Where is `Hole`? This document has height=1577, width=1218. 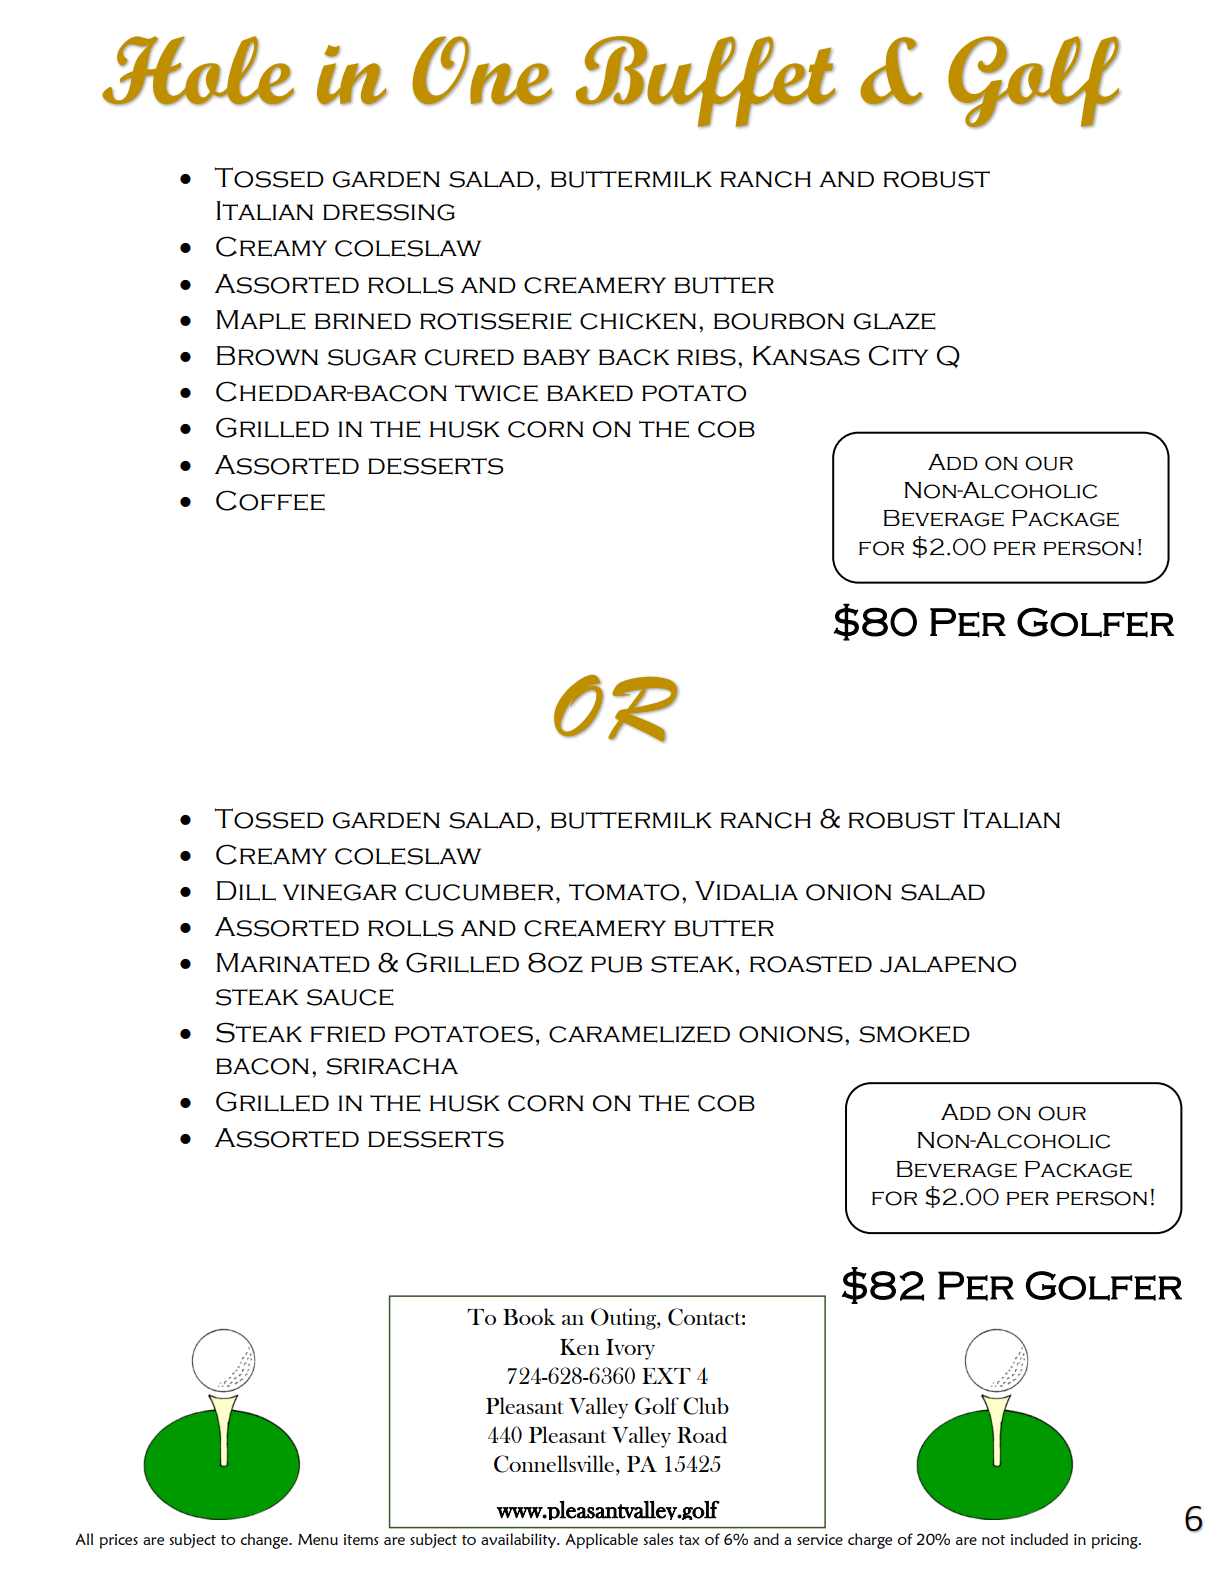
Hole is located at coordinates (198, 71).
